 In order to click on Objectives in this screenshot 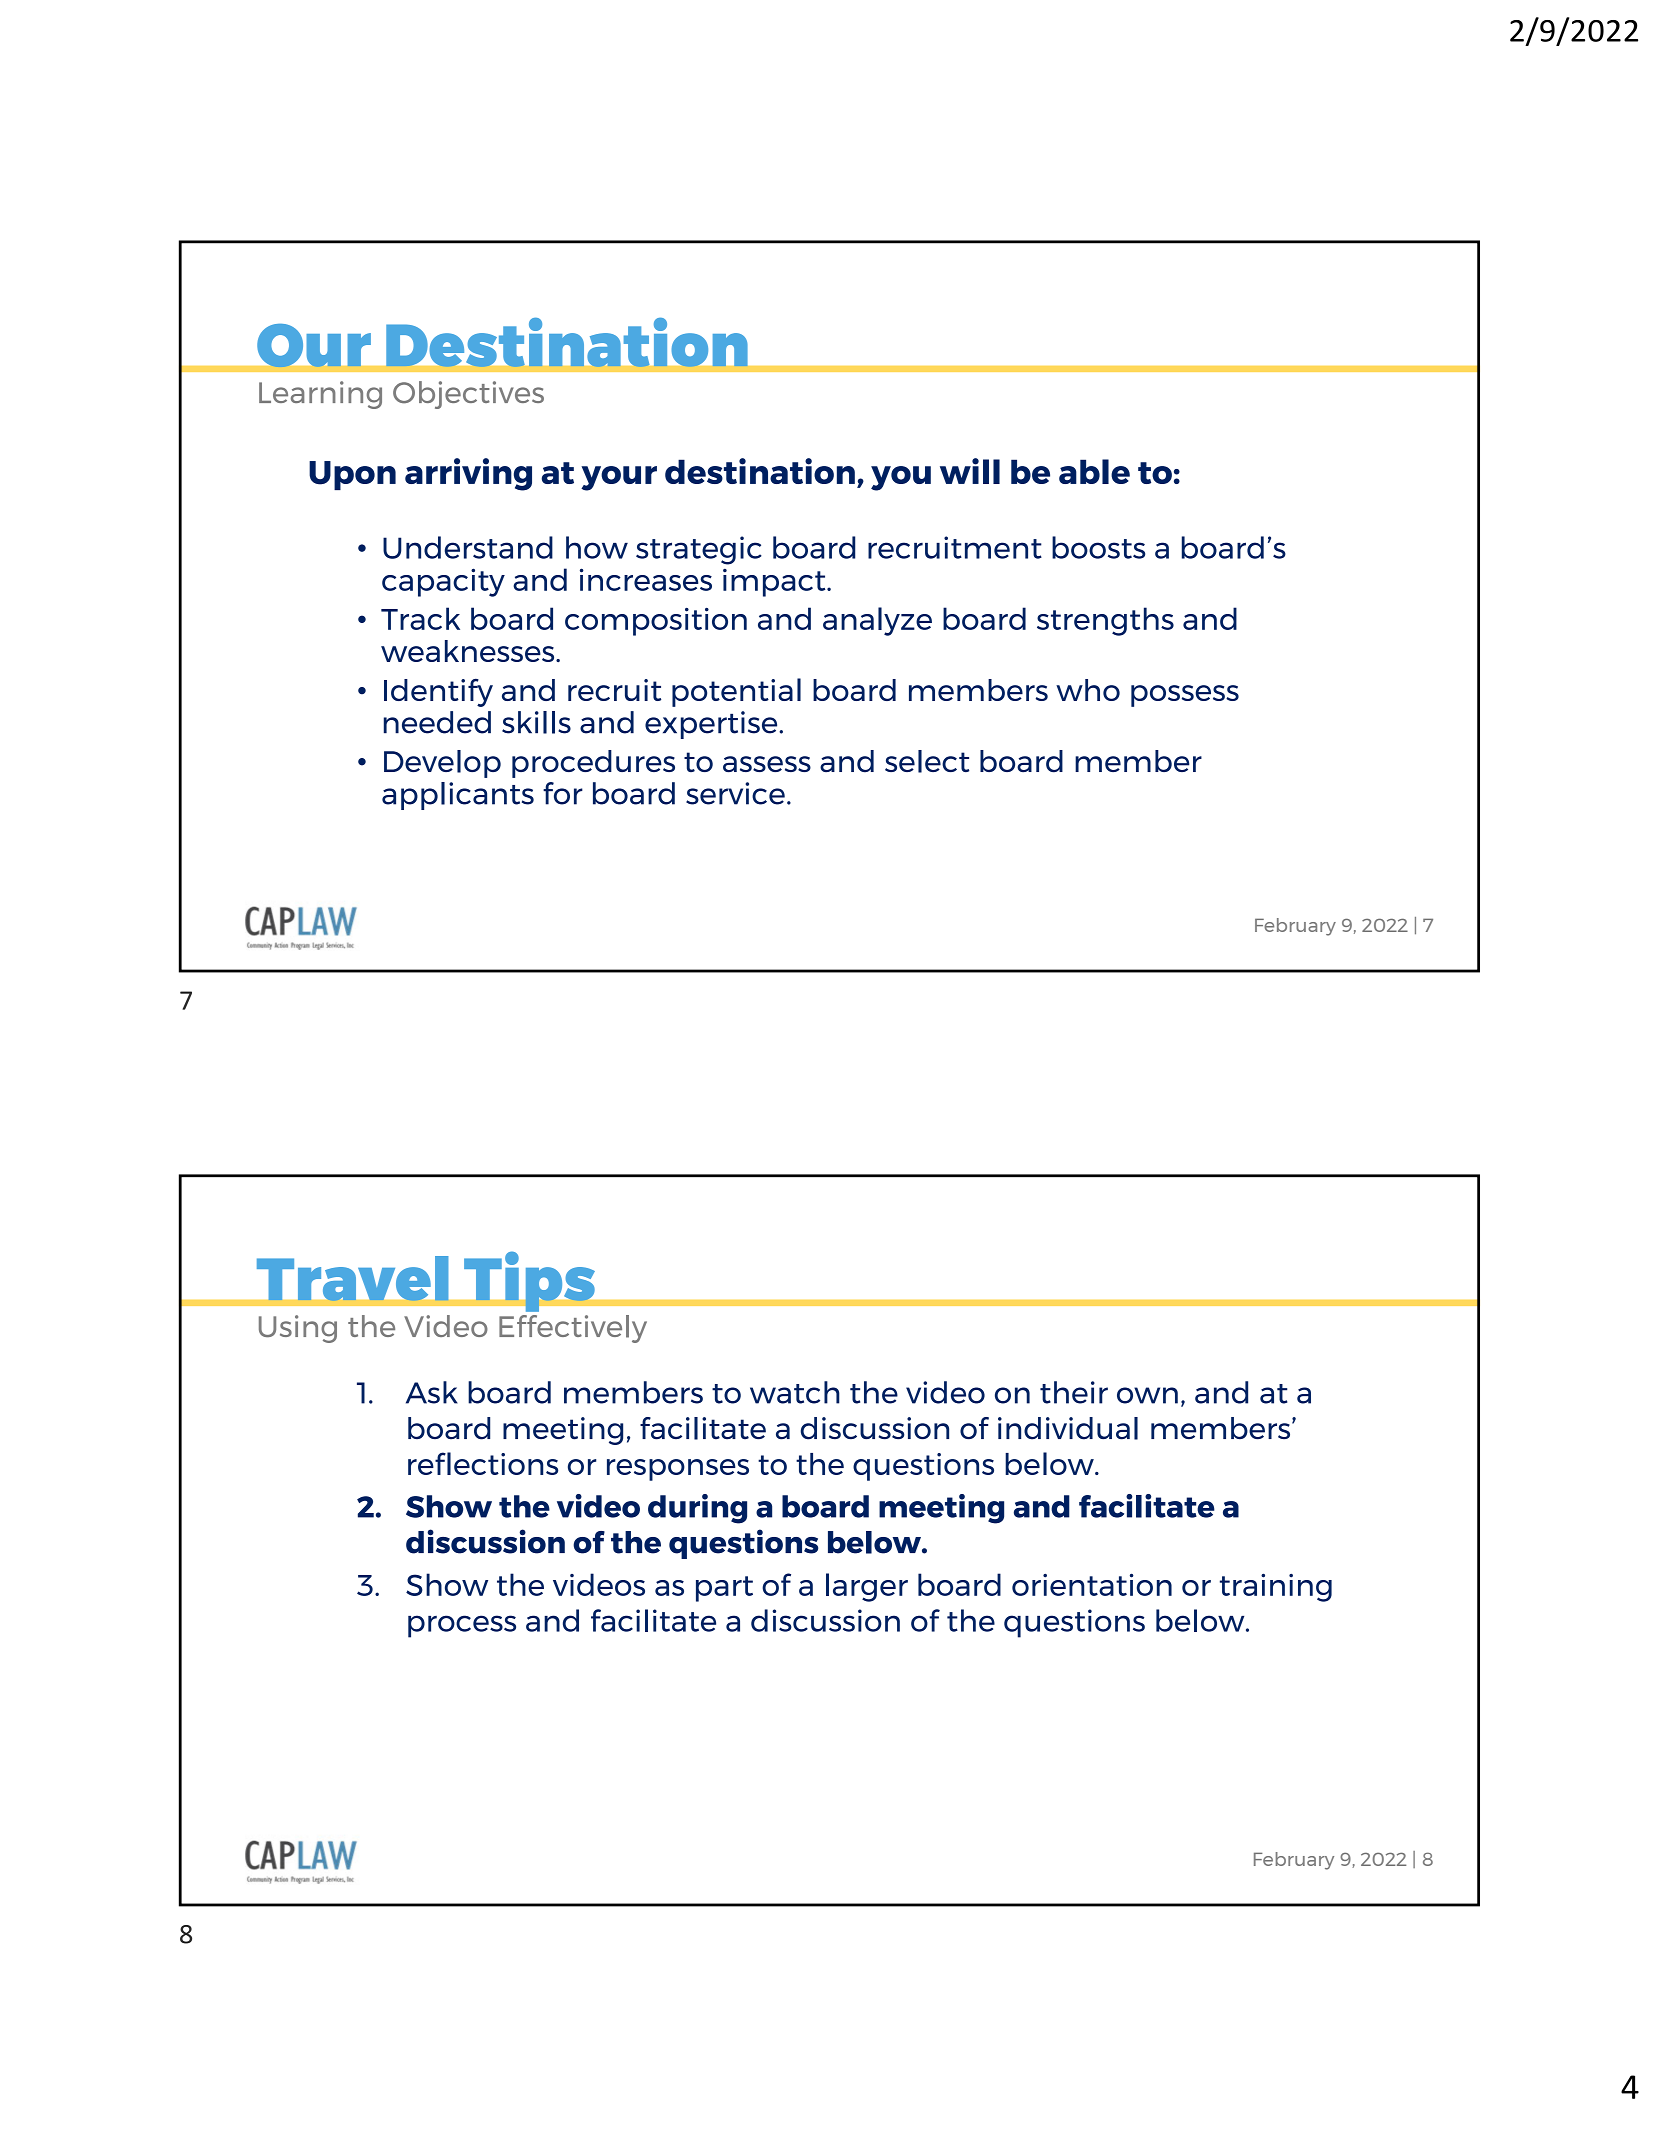, I will do `click(468, 395)`.
